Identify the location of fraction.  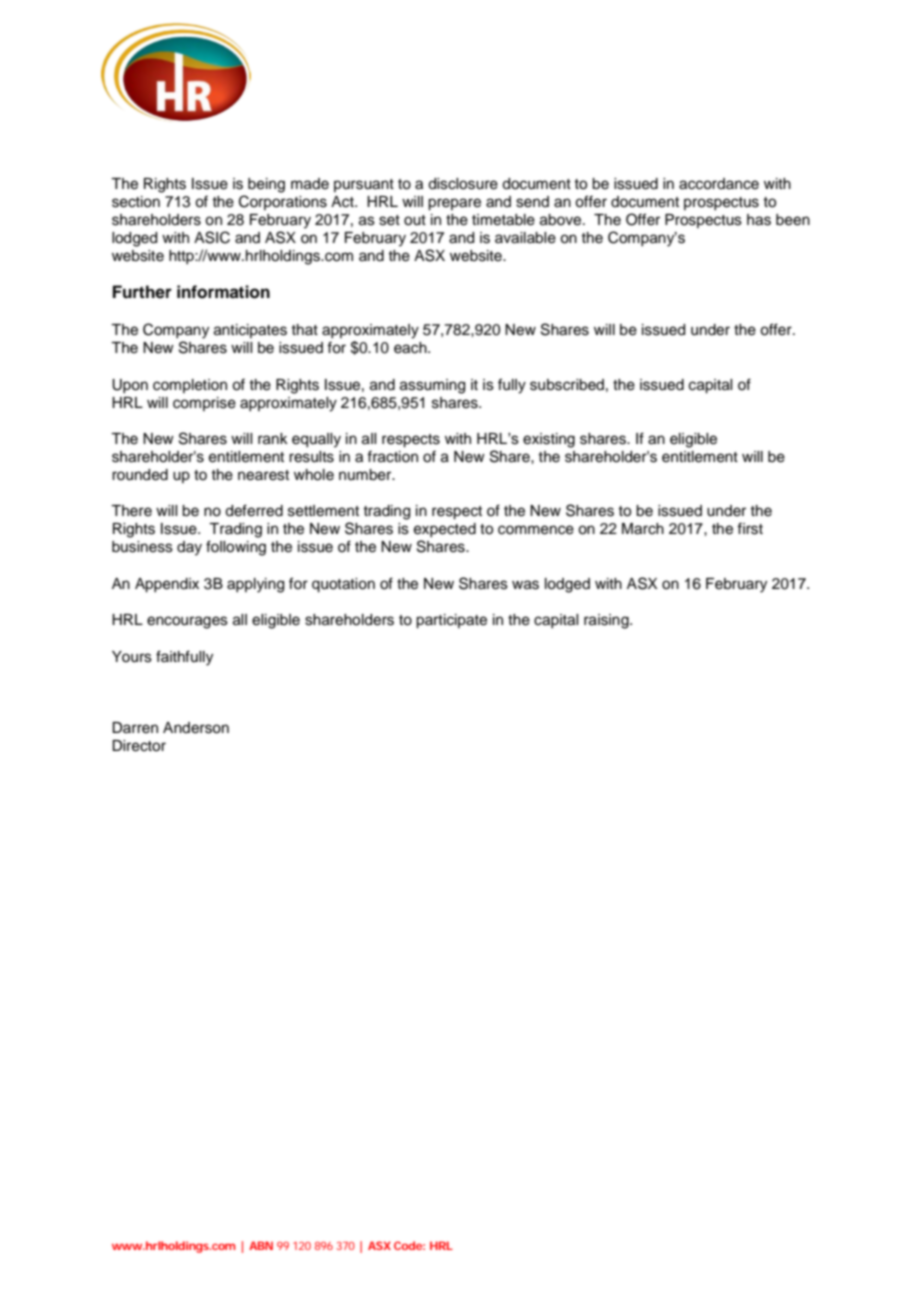
(392, 456).
